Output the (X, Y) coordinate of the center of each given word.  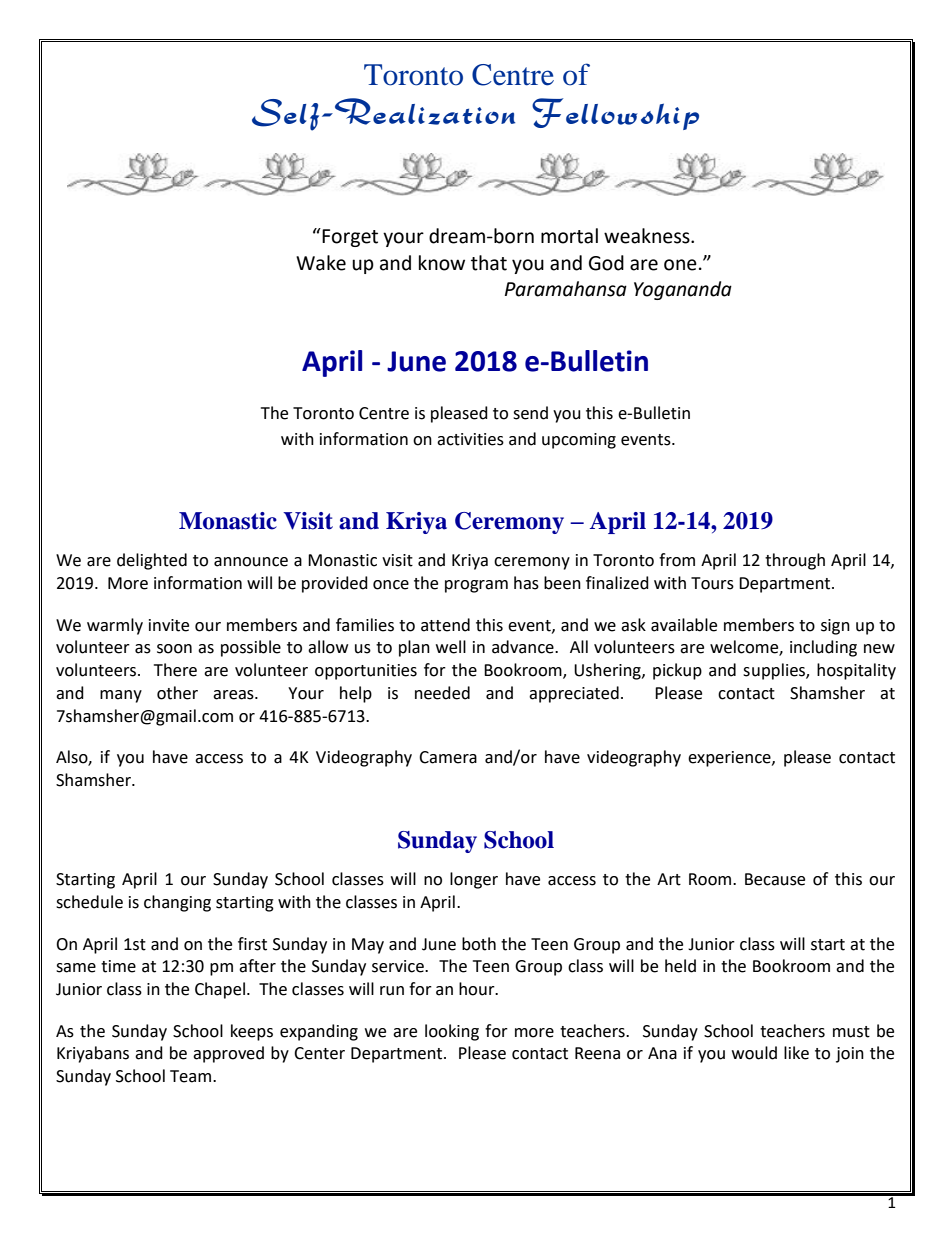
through (795, 561)
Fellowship (615, 114)
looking (452, 1032)
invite (169, 625)
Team (192, 1076)
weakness (648, 236)
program (476, 586)
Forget (349, 237)
